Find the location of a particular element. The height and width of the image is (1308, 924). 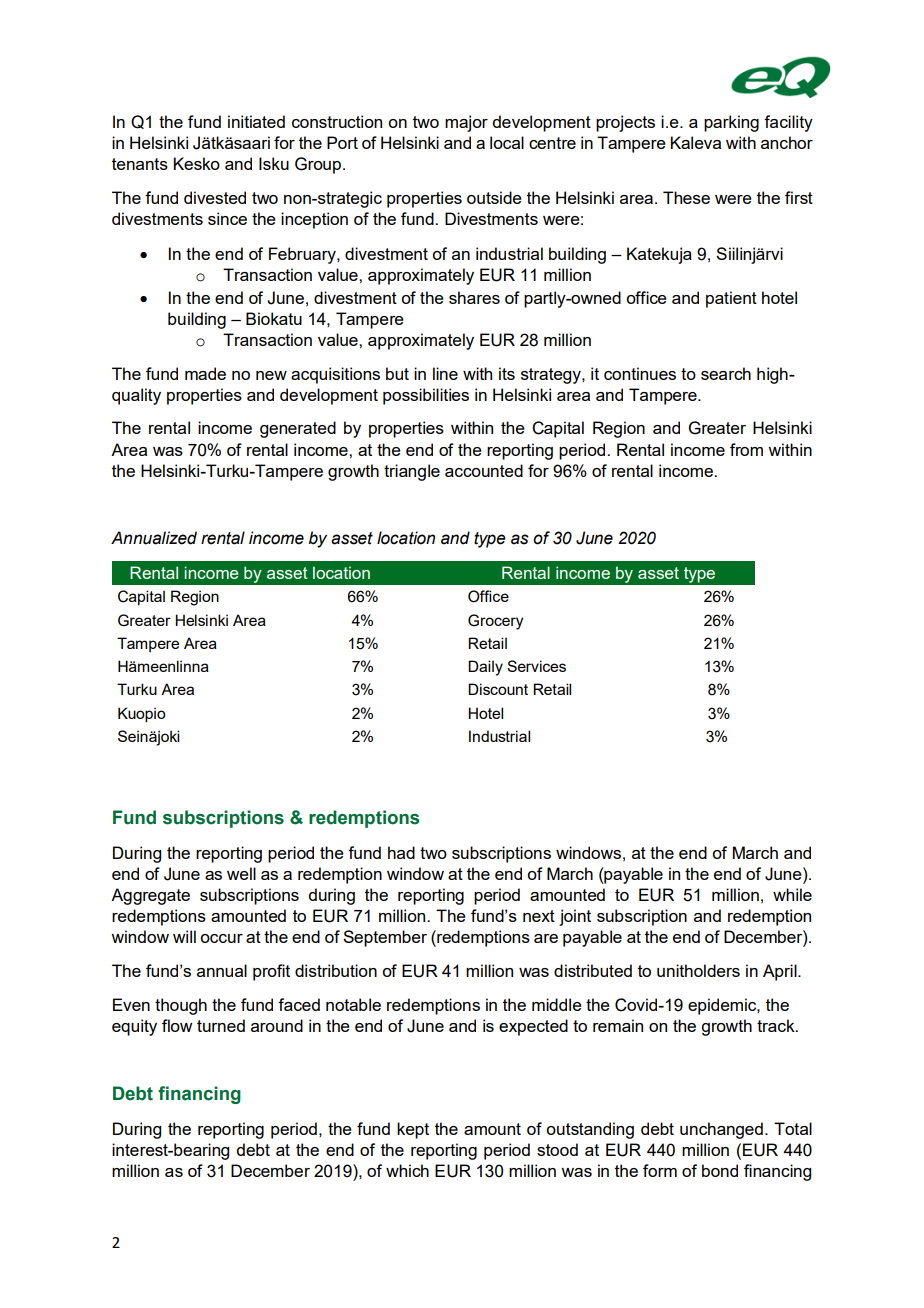

while is located at coordinates (792, 894).
